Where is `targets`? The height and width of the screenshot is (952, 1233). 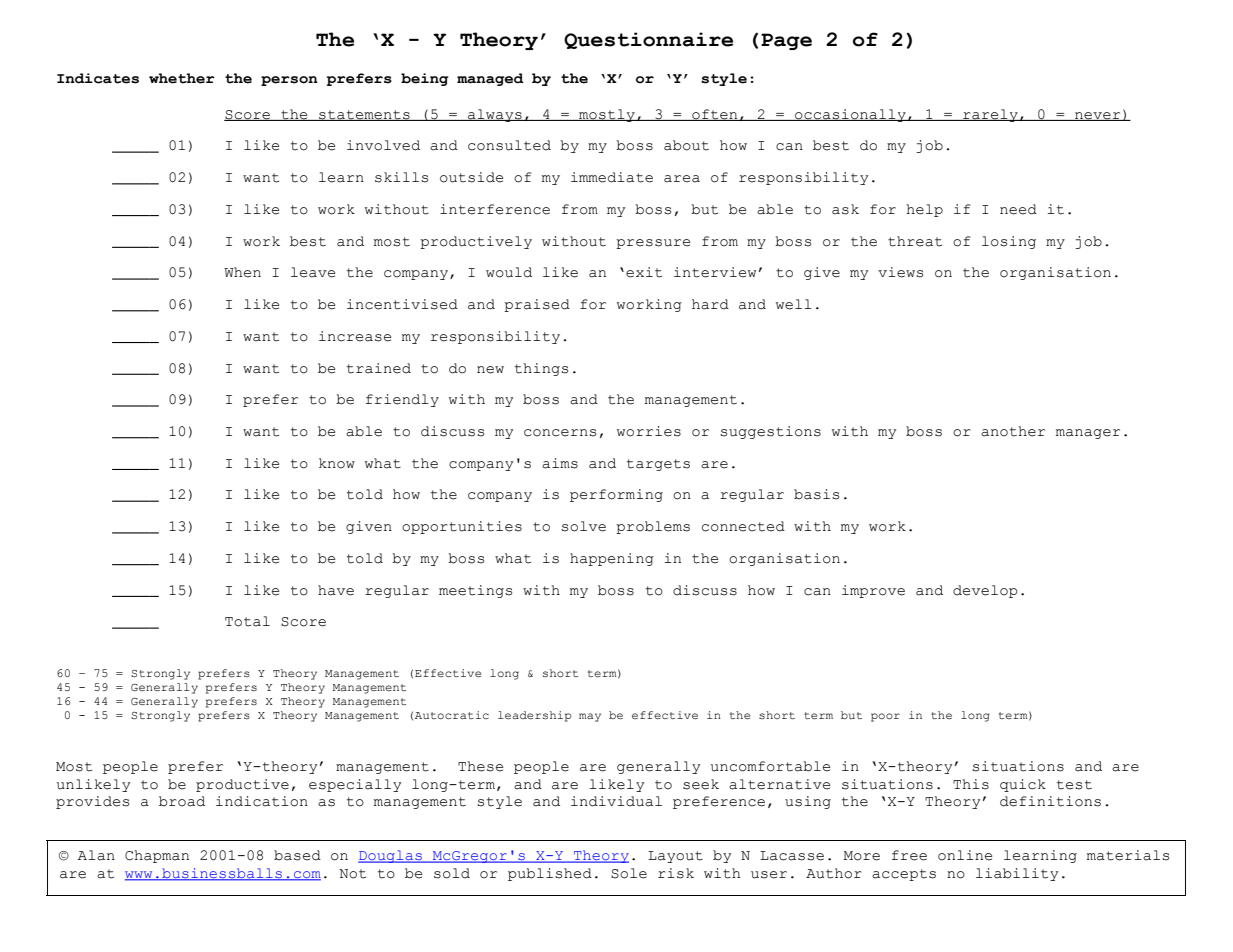
targets is located at coordinates (658, 465).
